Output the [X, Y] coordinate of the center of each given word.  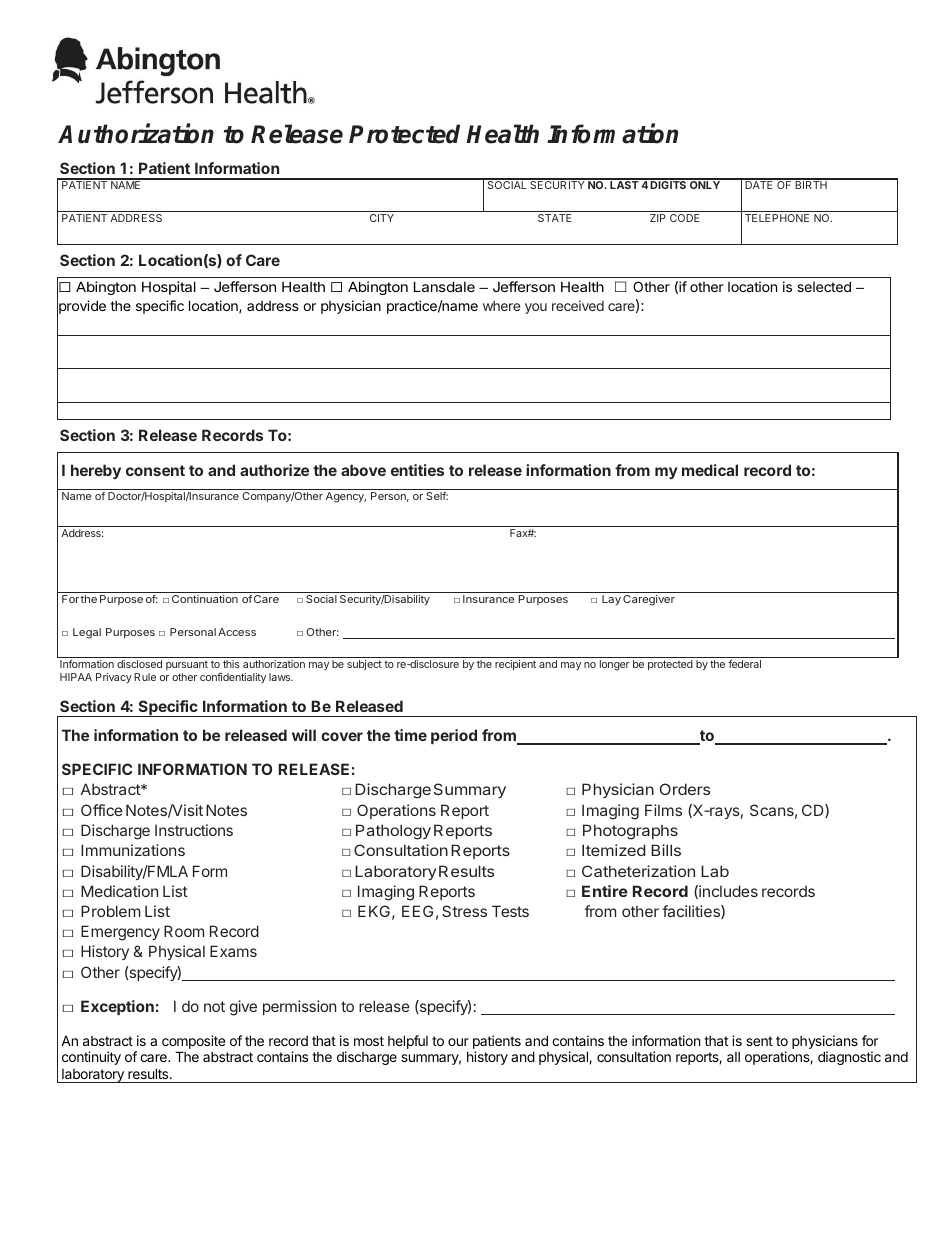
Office [101, 810]
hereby [96, 471]
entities [417, 470]
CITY [382, 218]
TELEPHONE [777, 218]
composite [193, 1043]
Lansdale [444, 286]
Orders [685, 789]
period [454, 736]
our [458, 1042]
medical [710, 470]
